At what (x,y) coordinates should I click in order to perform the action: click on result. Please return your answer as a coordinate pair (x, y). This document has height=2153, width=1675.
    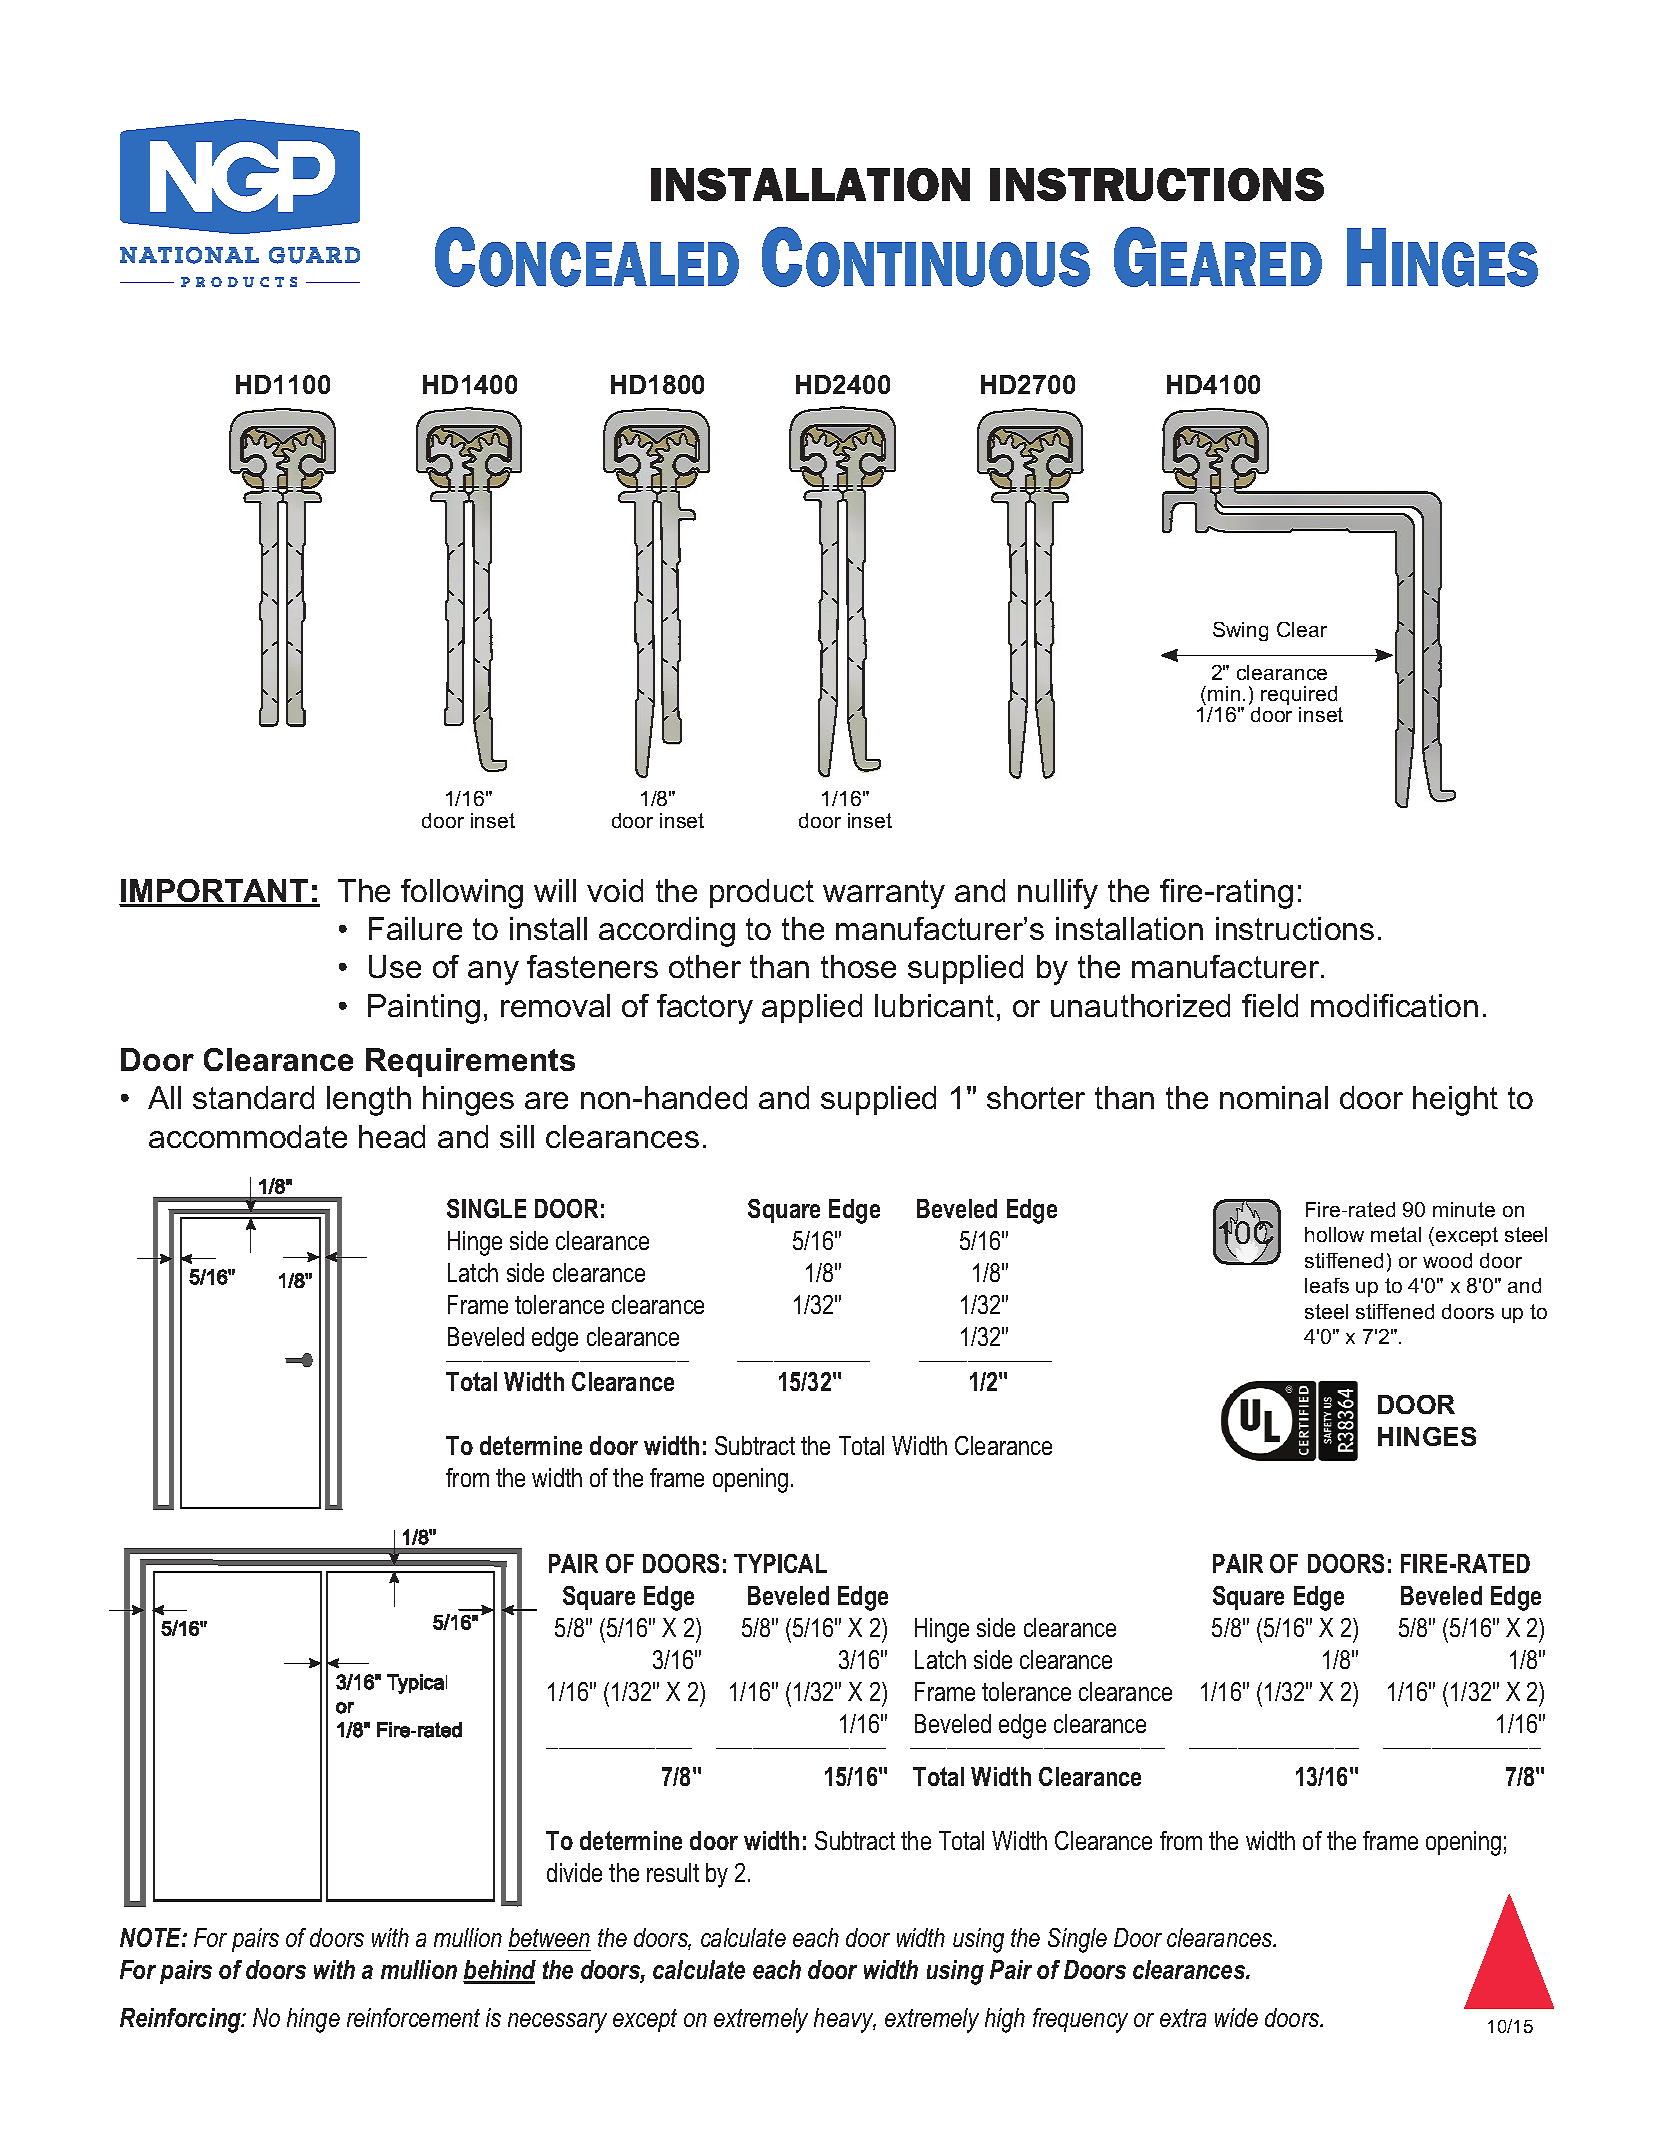
    Looking at the image, I should click on (673, 1872).
